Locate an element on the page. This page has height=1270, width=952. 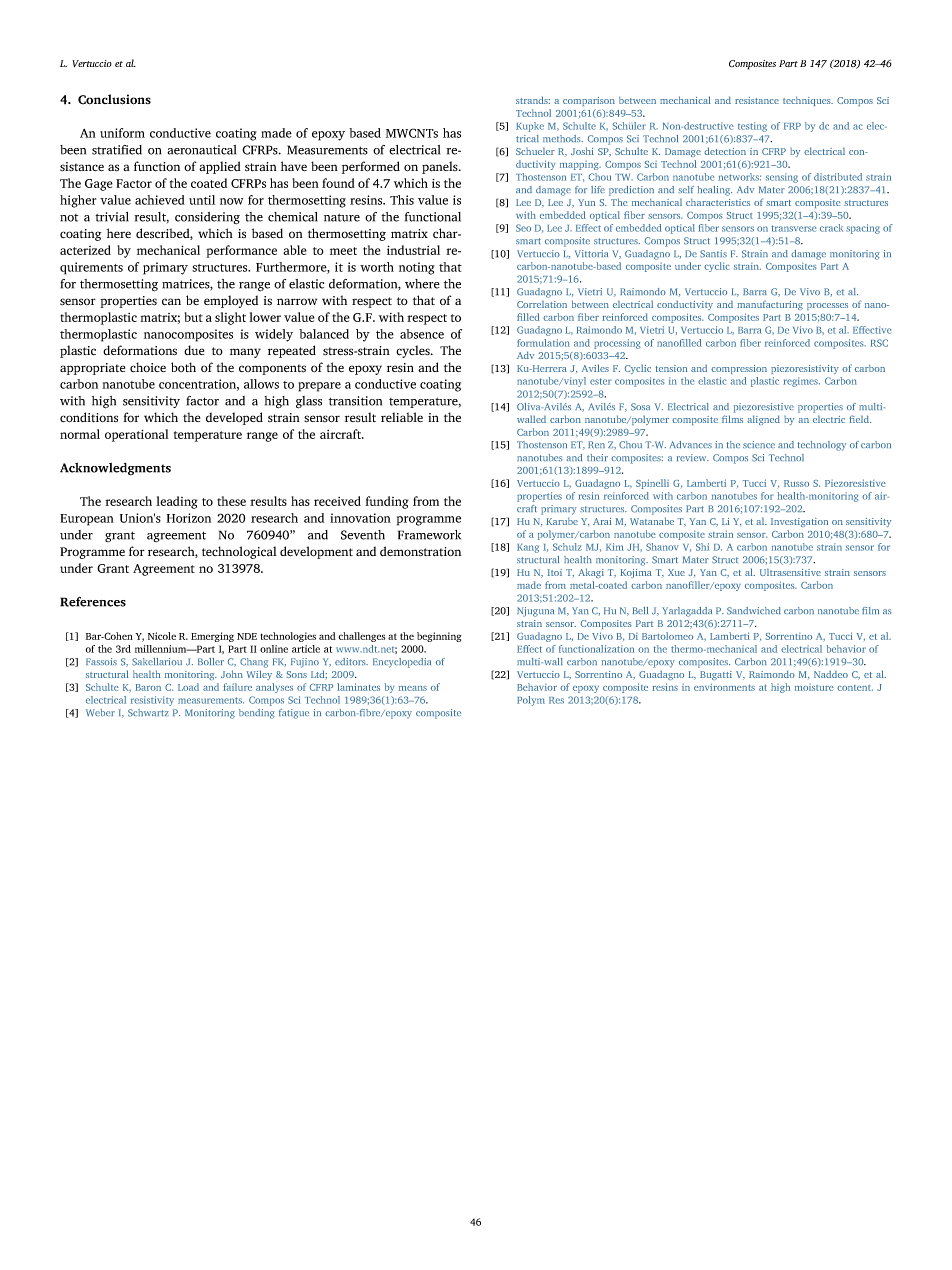
noting is located at coordinates (417, 268).
